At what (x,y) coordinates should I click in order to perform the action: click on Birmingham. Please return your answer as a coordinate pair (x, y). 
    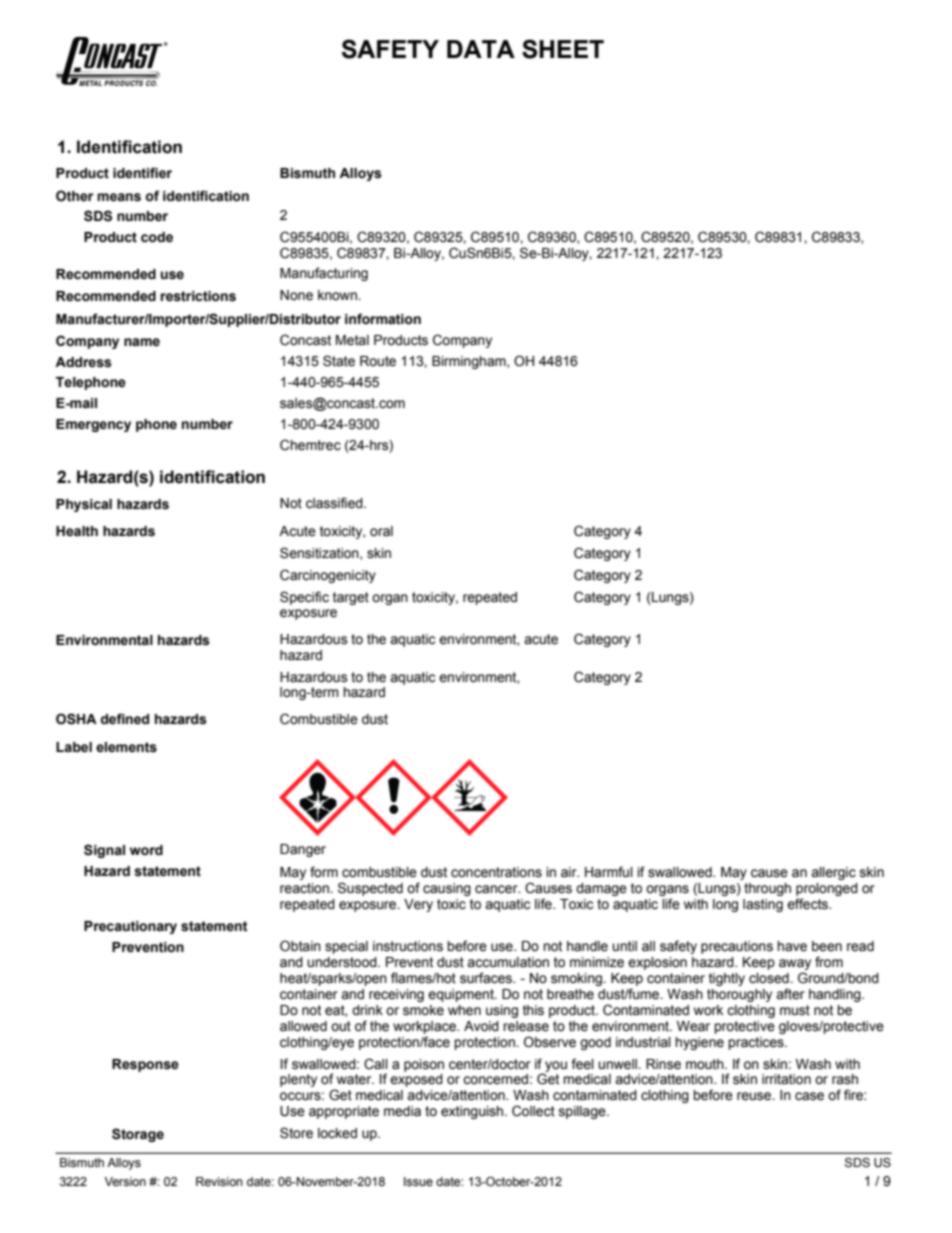
    Looking at the image, I should click on (470, 362).
